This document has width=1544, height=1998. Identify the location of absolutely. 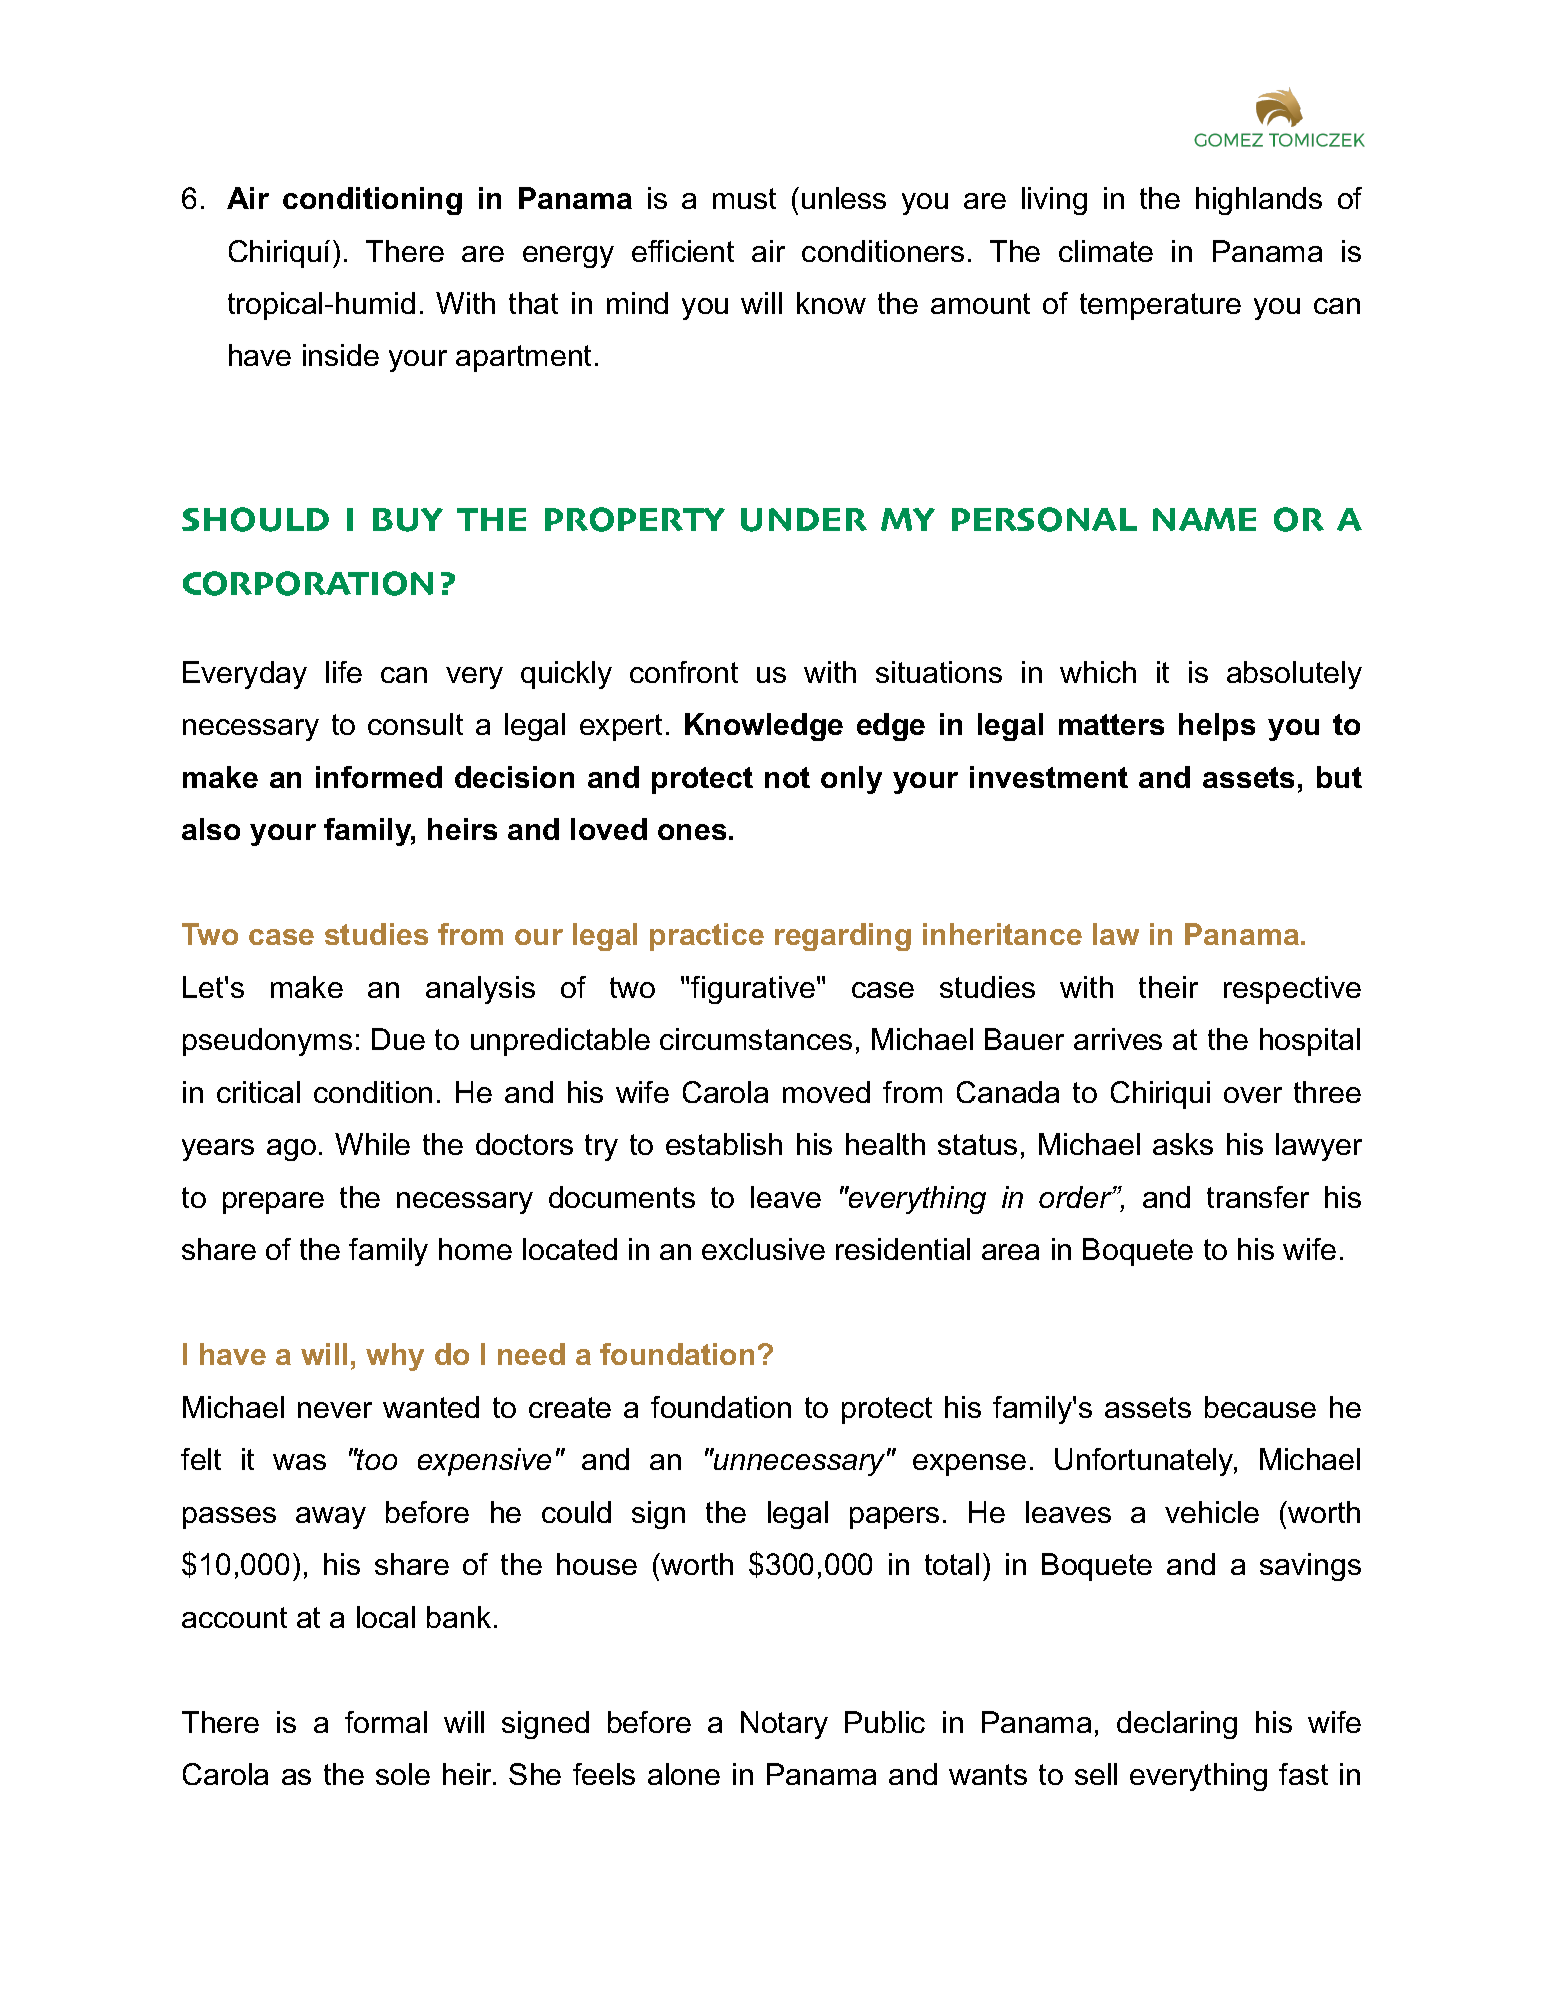
(1294, 675).
